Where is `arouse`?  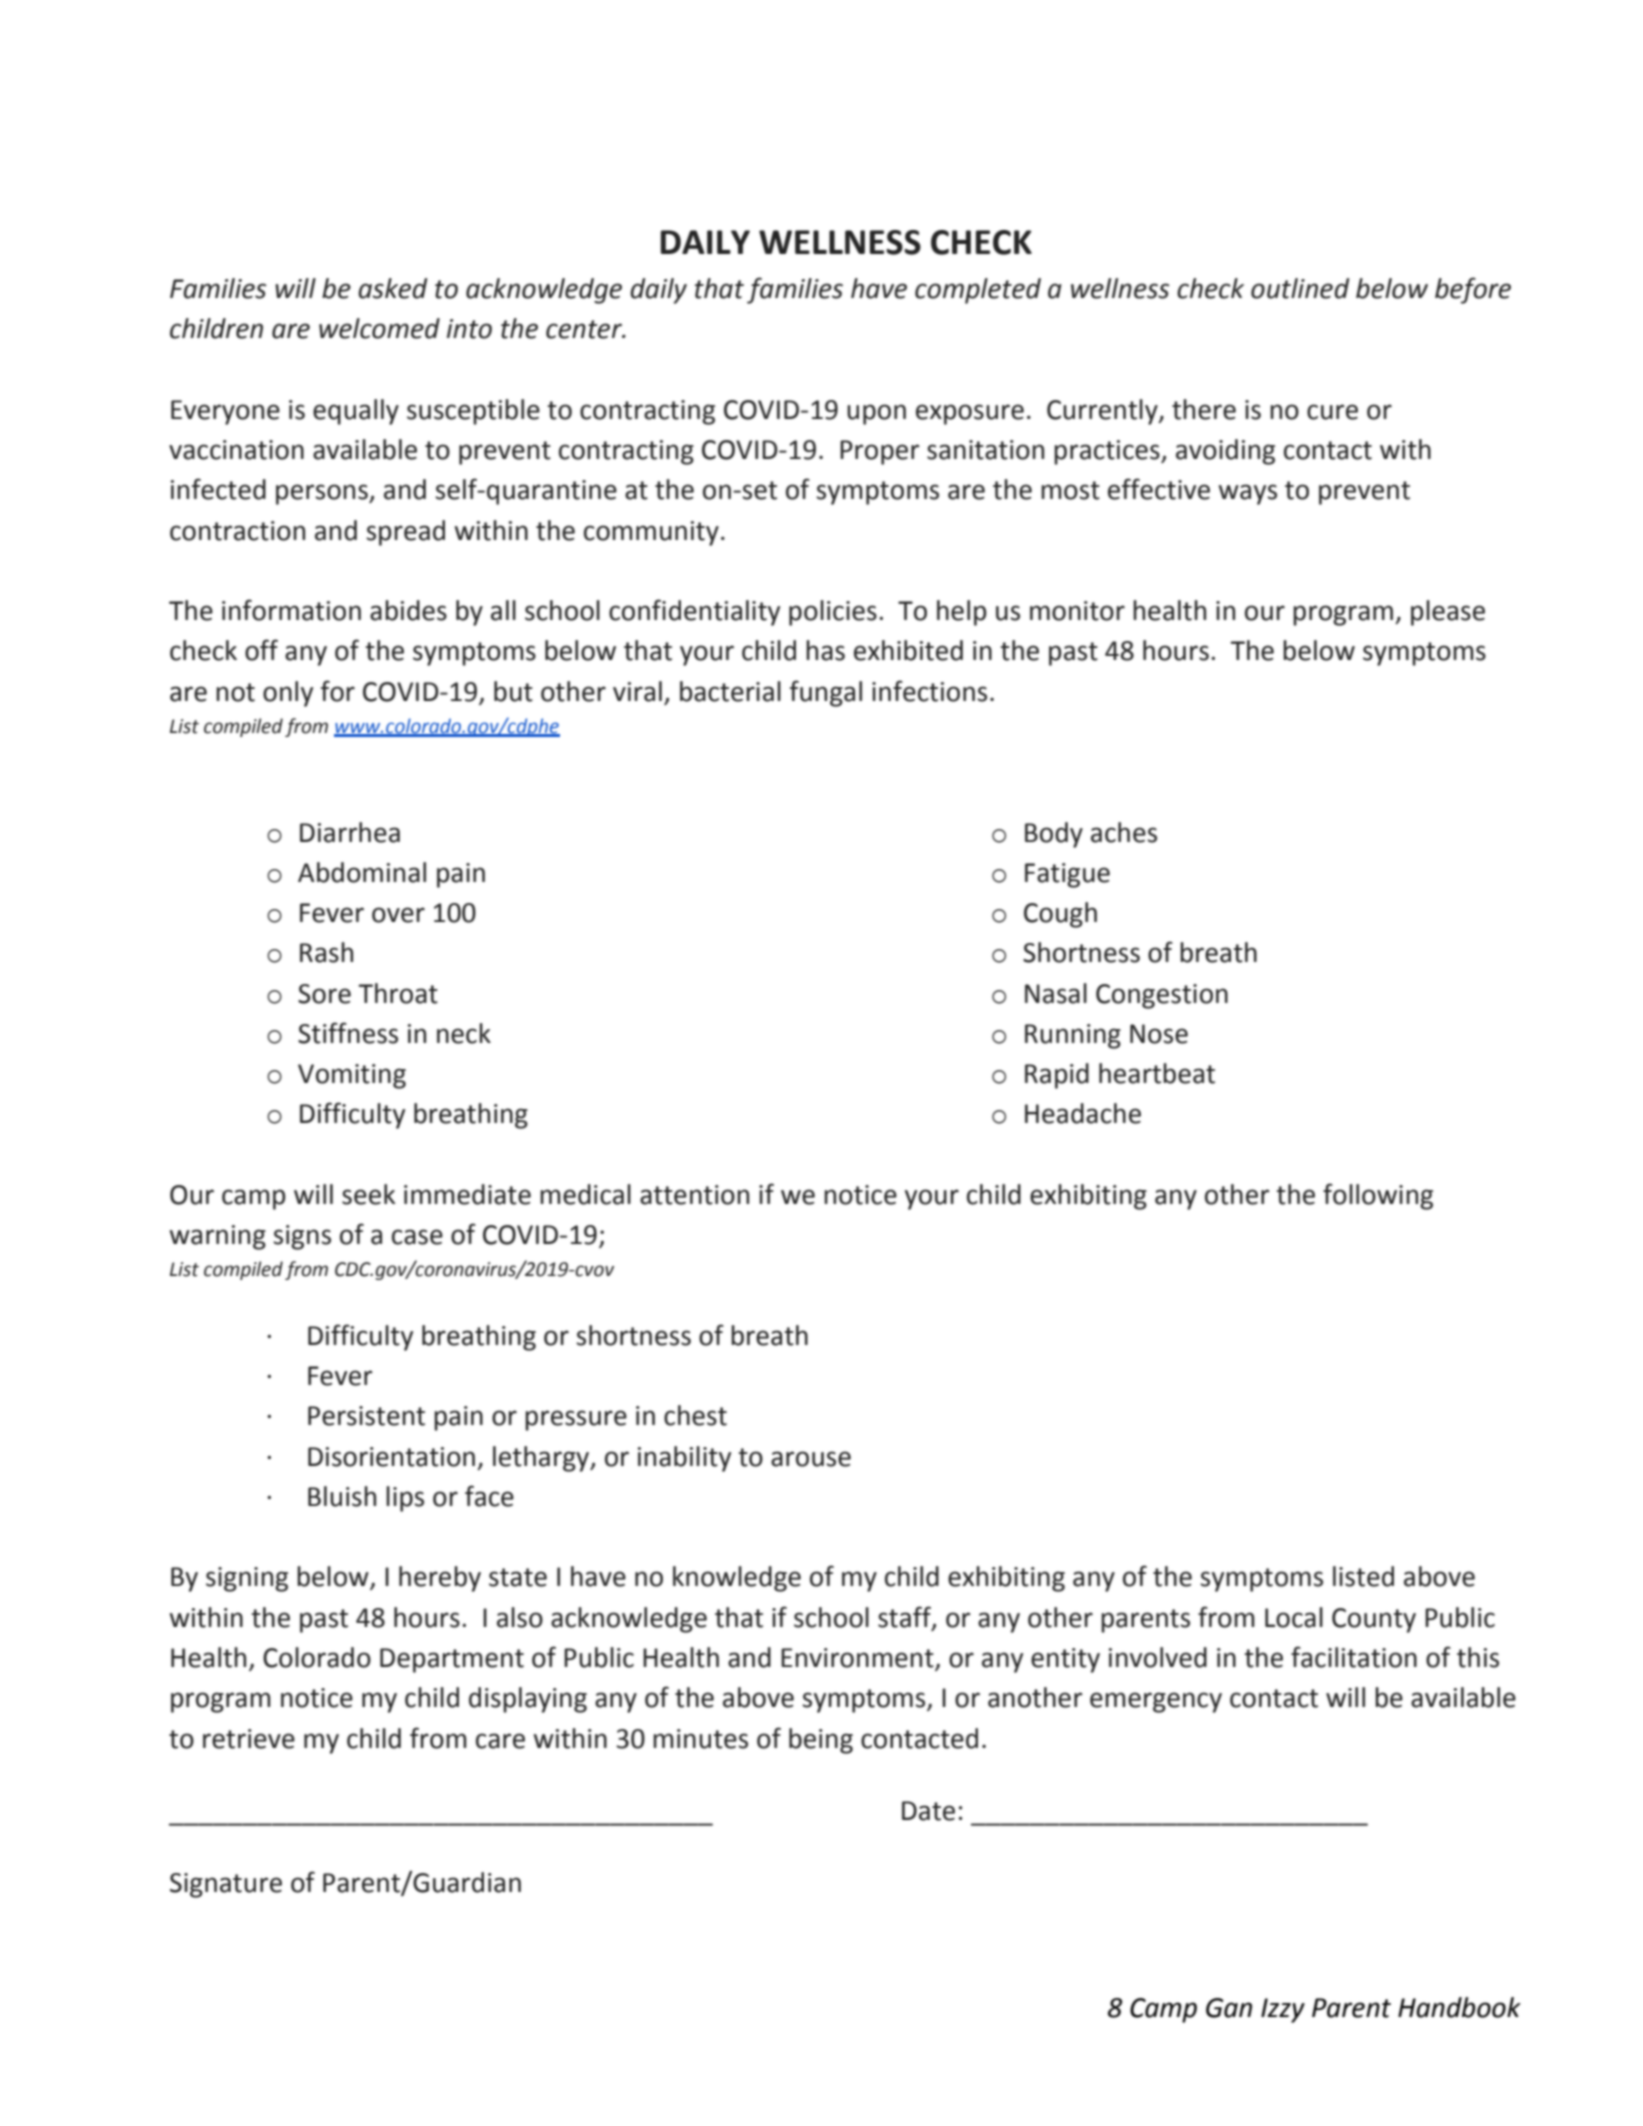 arouse is located at coordinates (811, 1459).
